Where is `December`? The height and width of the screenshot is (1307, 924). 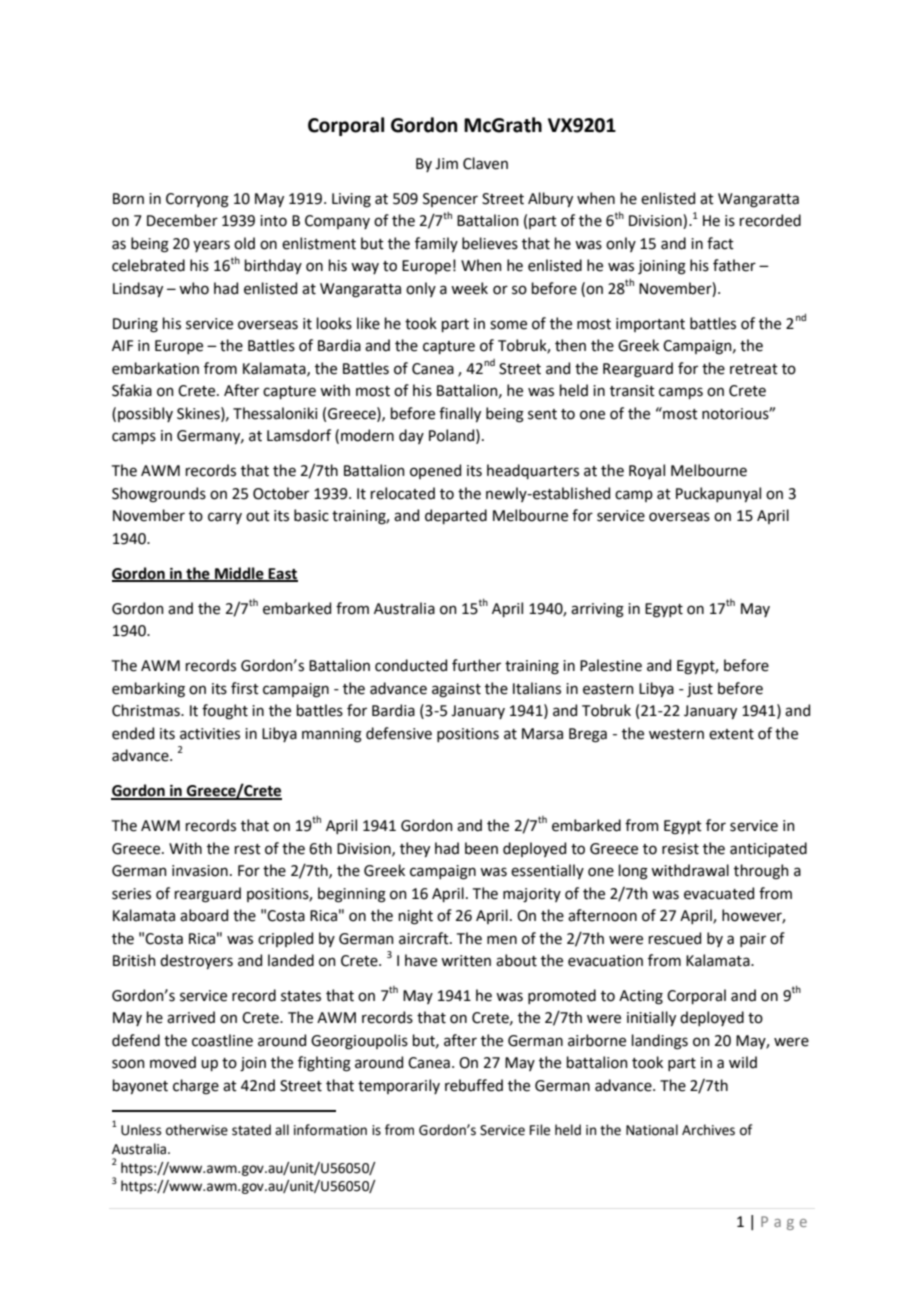 December is located at coordinates (182, 220).
